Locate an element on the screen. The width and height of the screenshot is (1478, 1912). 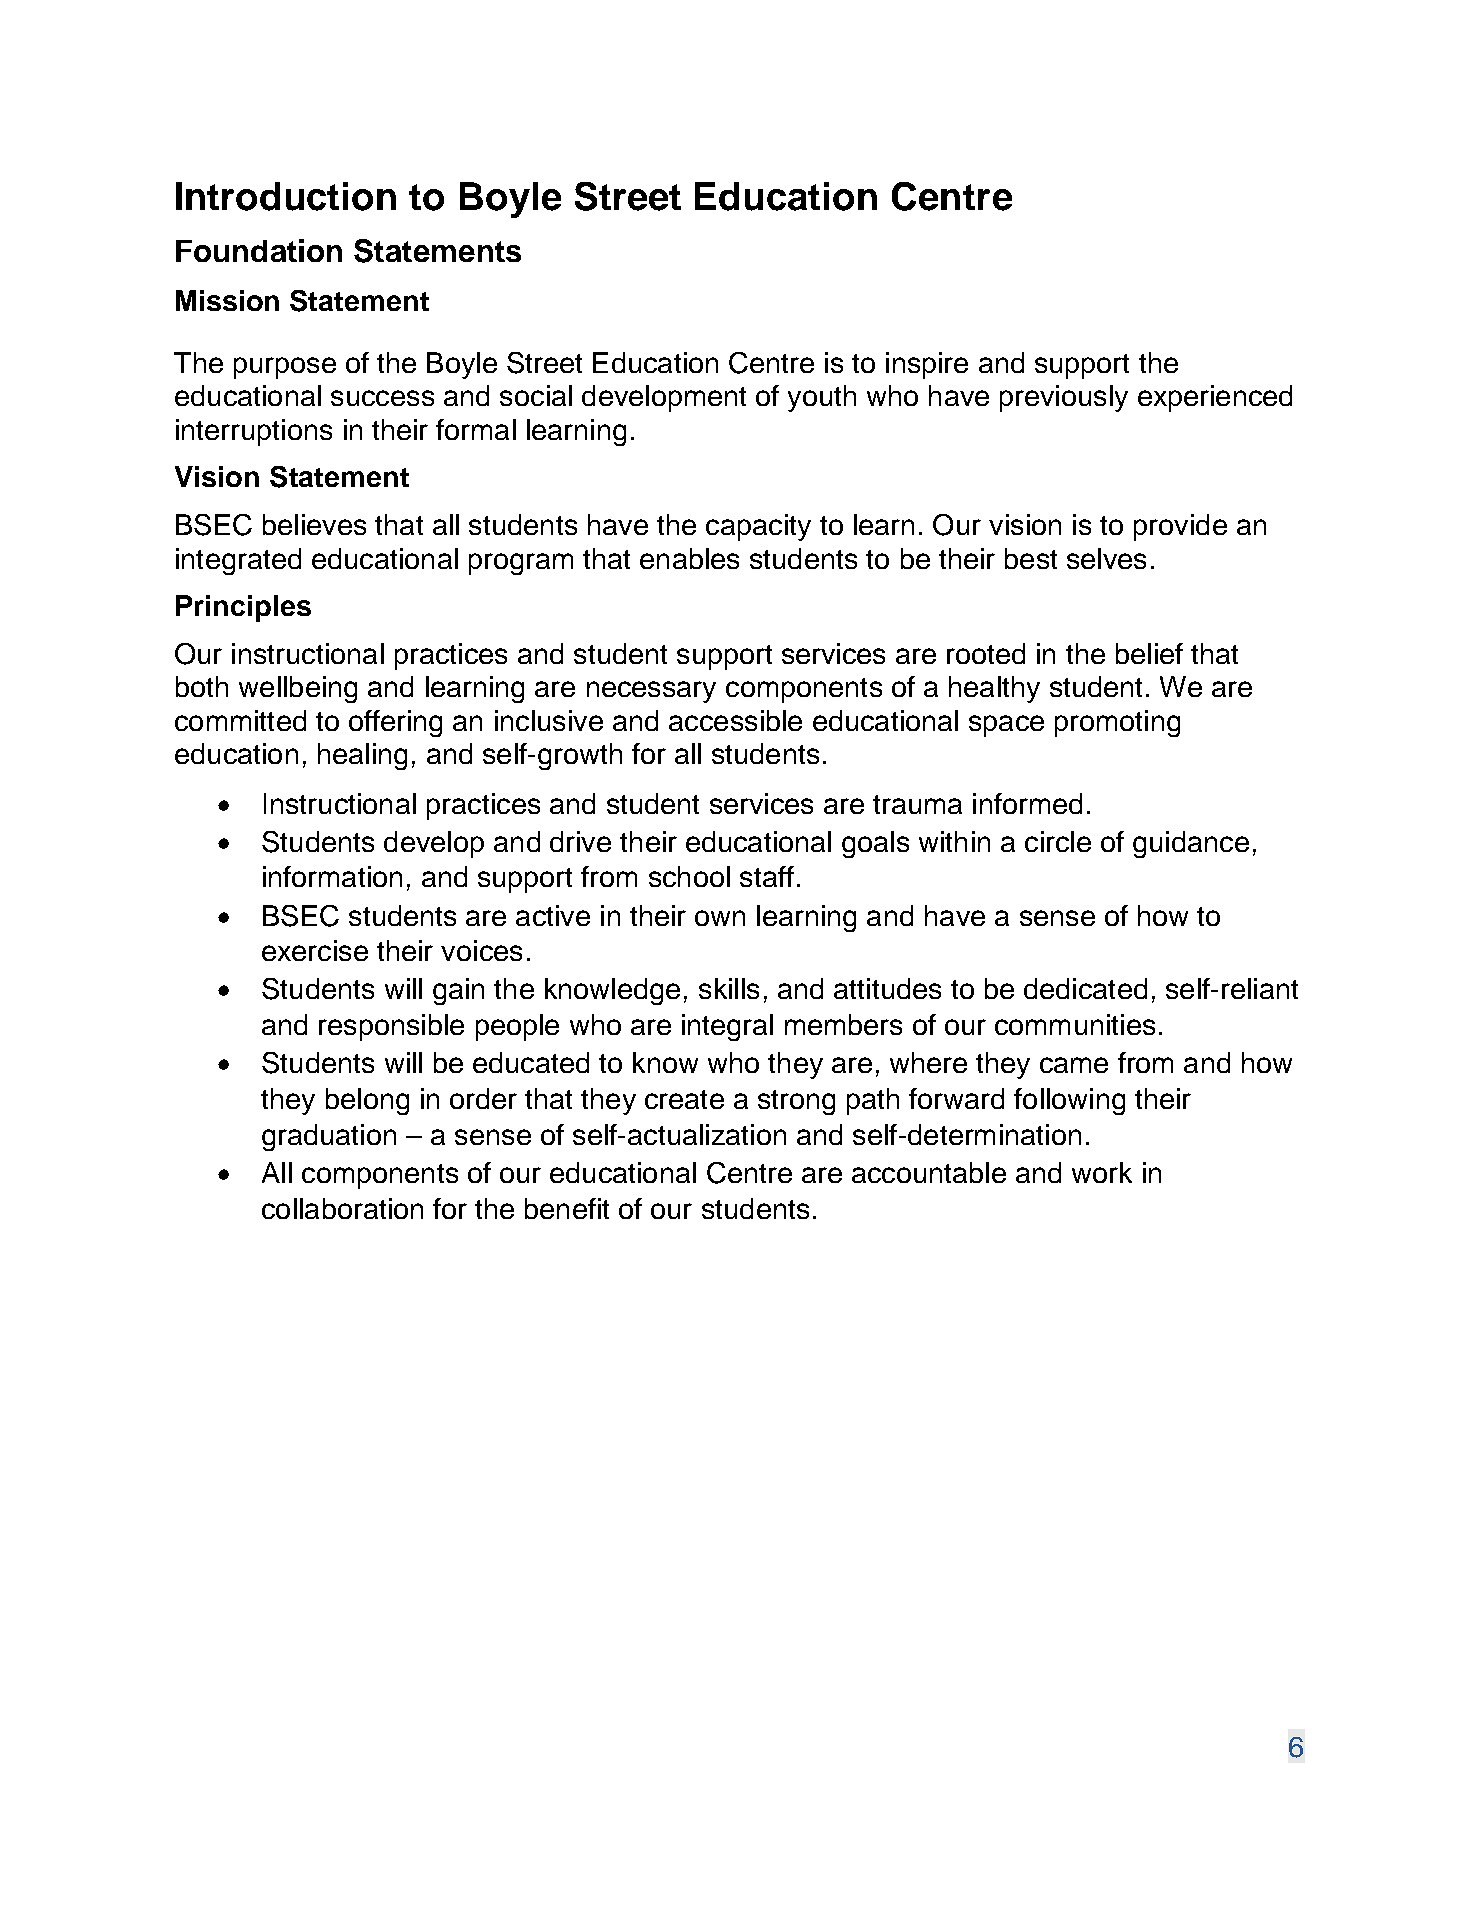
information is located at coordinates (332, 876).
